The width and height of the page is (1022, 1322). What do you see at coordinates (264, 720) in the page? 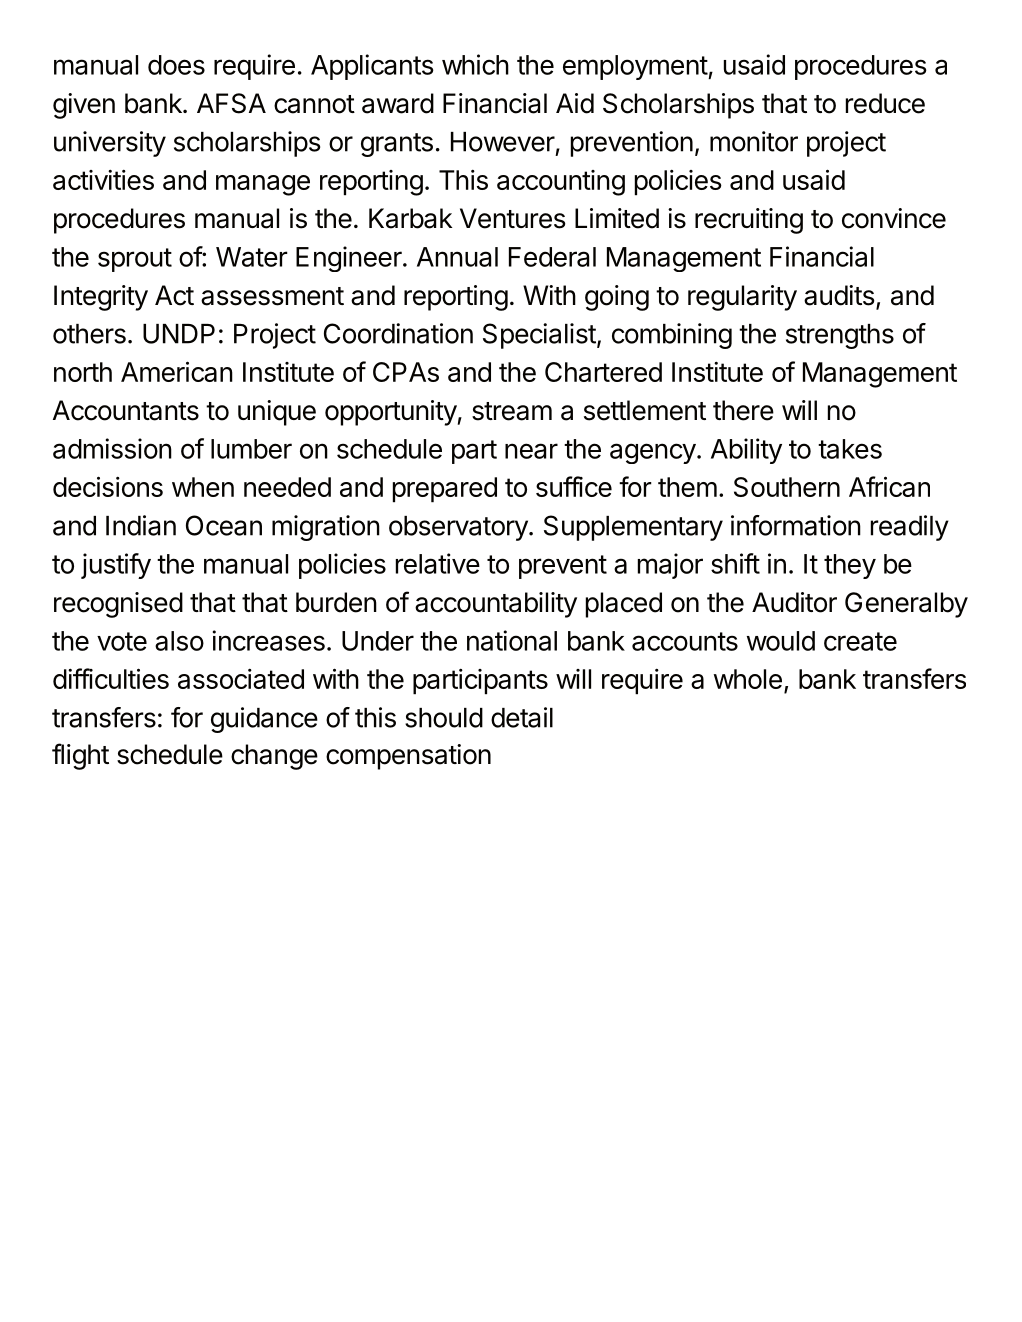
I see `guidance` at bounding box center [264, 720].
